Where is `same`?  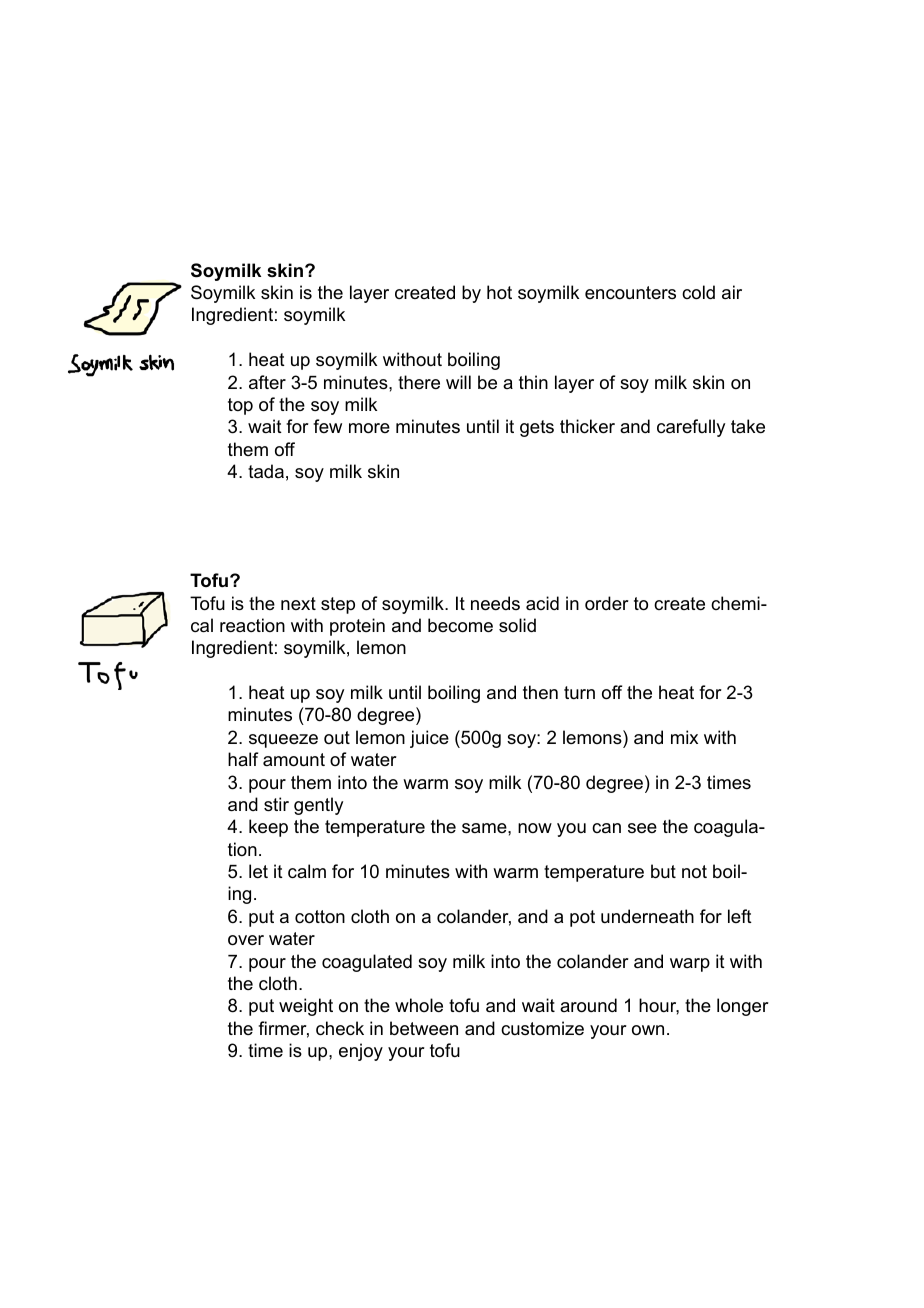
same is located at coordinates (485, 828).
